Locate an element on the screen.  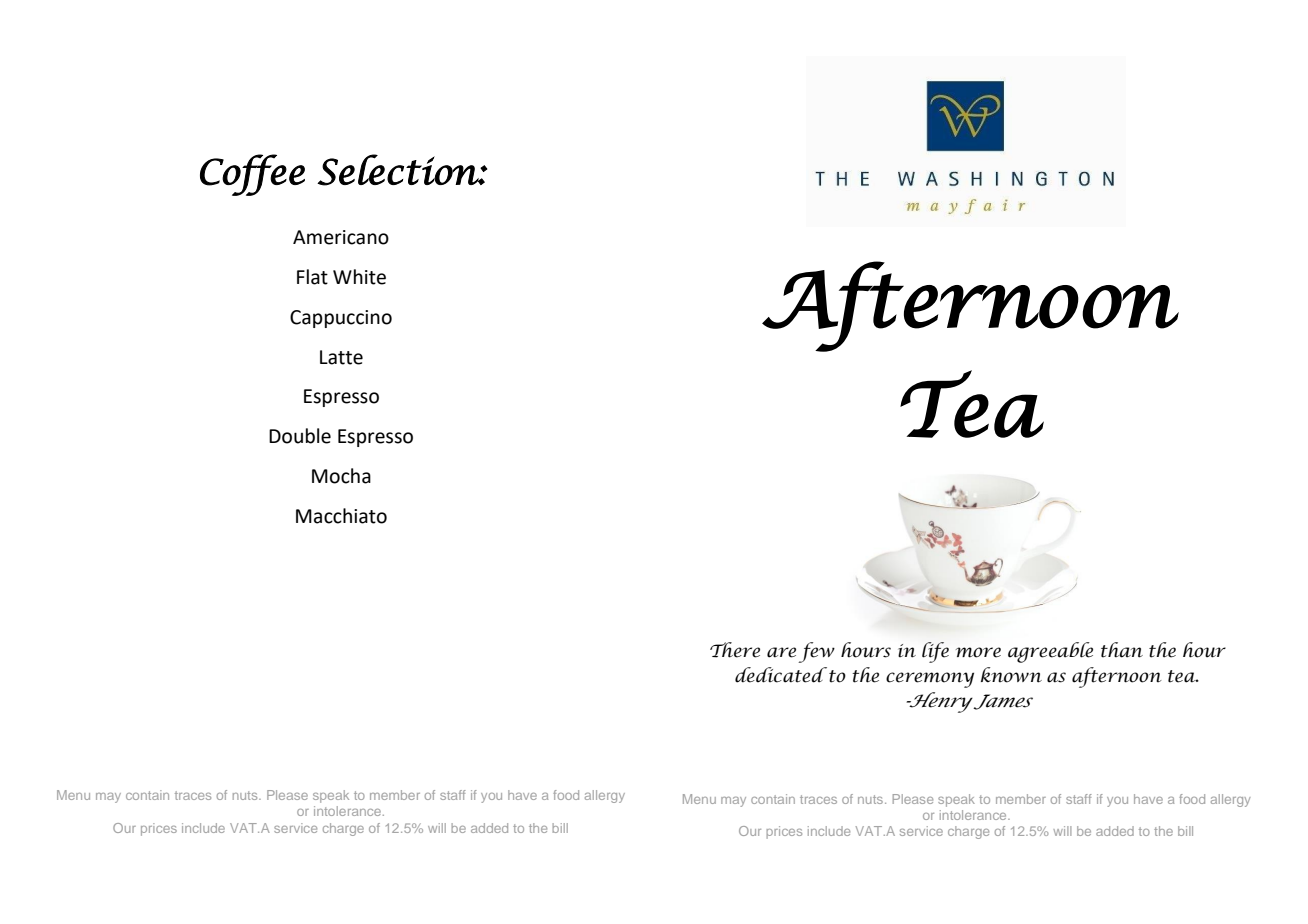
Americano is located at coordinates (341, 237).
